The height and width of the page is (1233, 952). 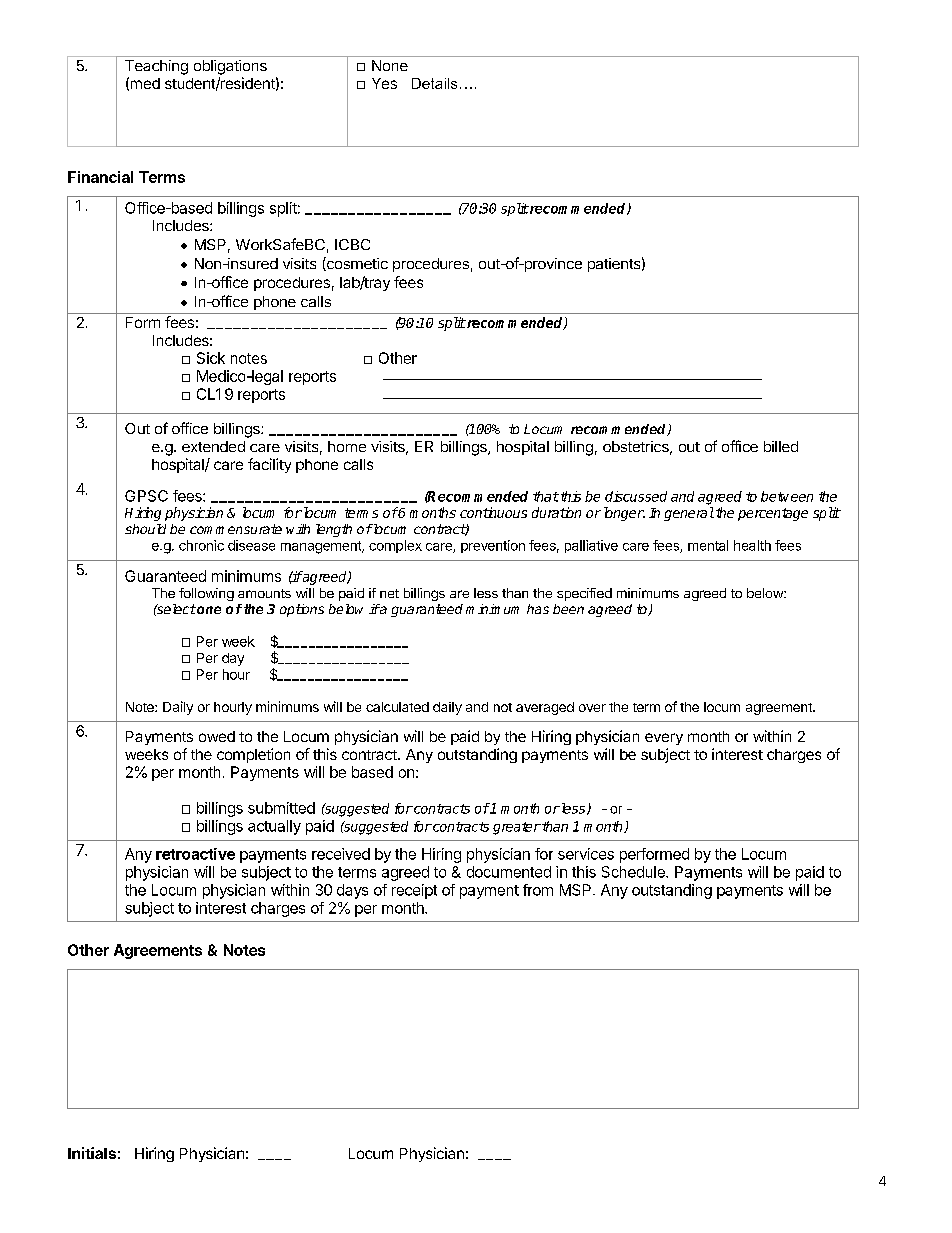 What do you see at coordinates (213, 446) in the page?
I see `extended` at bounding box center [213, 446].
